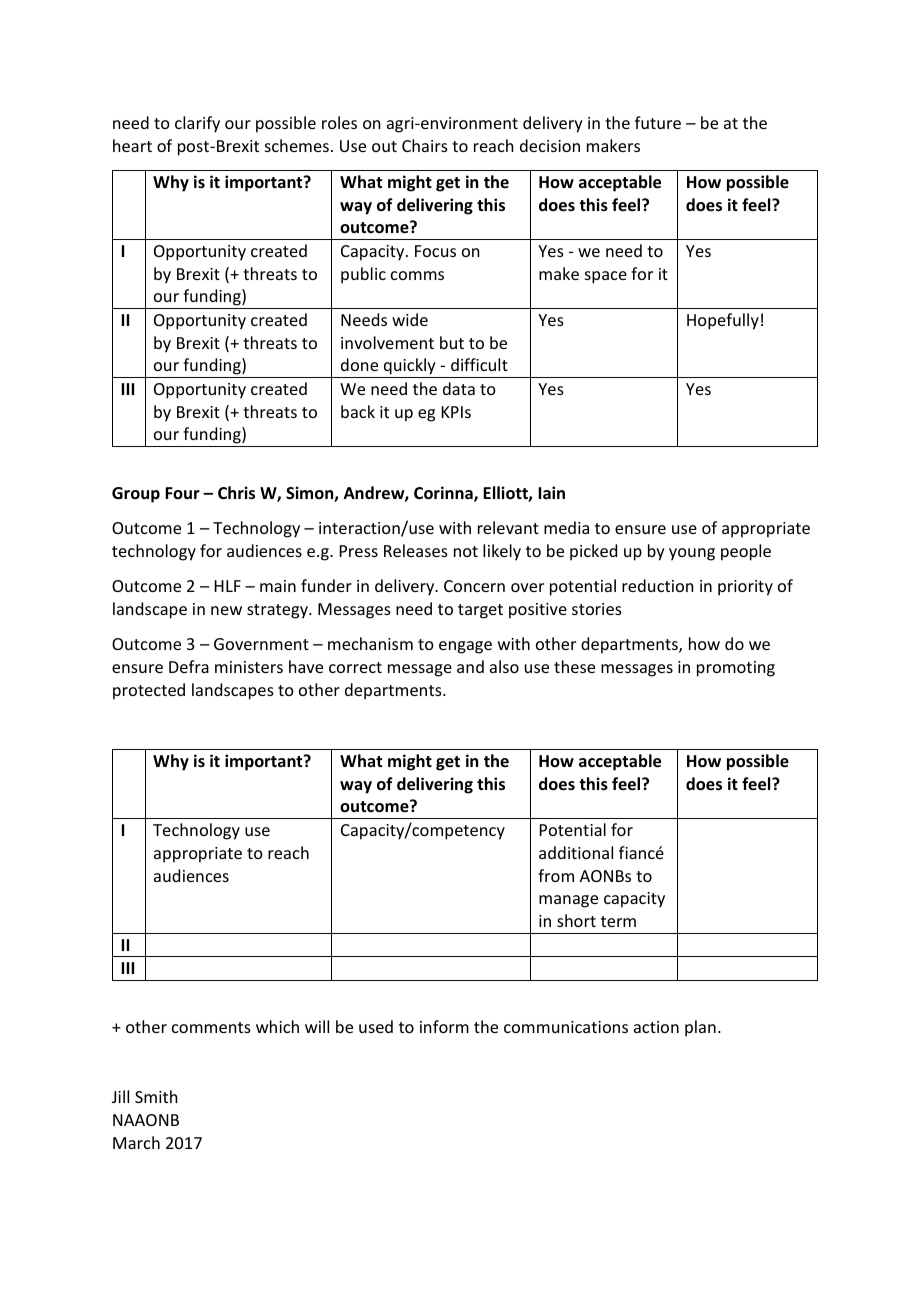 Image resolution: width=924 pixels, height=1308 pixels. What do you see at coordinates (658, 122) in the image?
I see `future` at bounding box center [658, 122].
